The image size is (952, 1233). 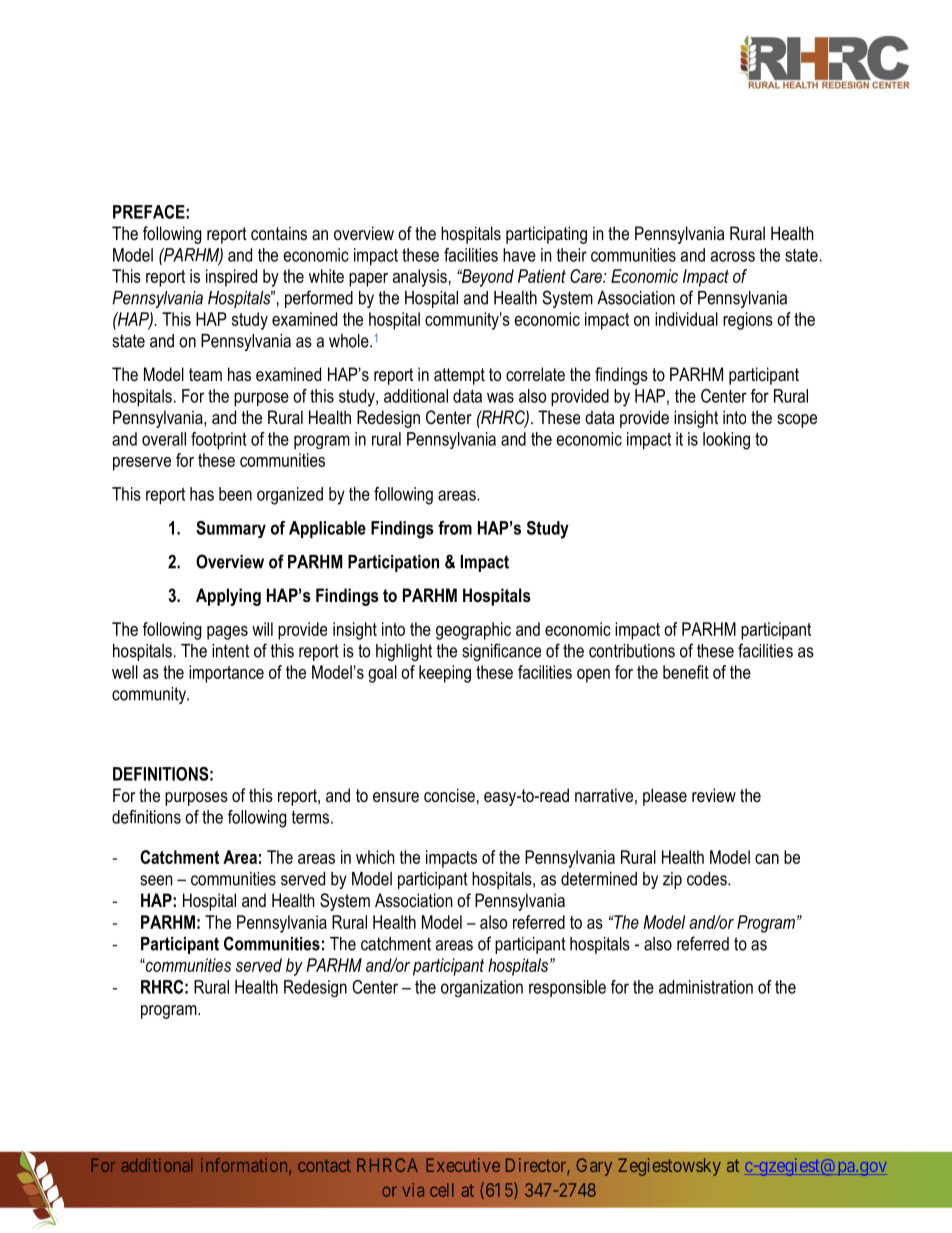 What do you see at coordinates (486, 278) in the screenshot?
I see `Beyond` at bounding box center [486, 278].
